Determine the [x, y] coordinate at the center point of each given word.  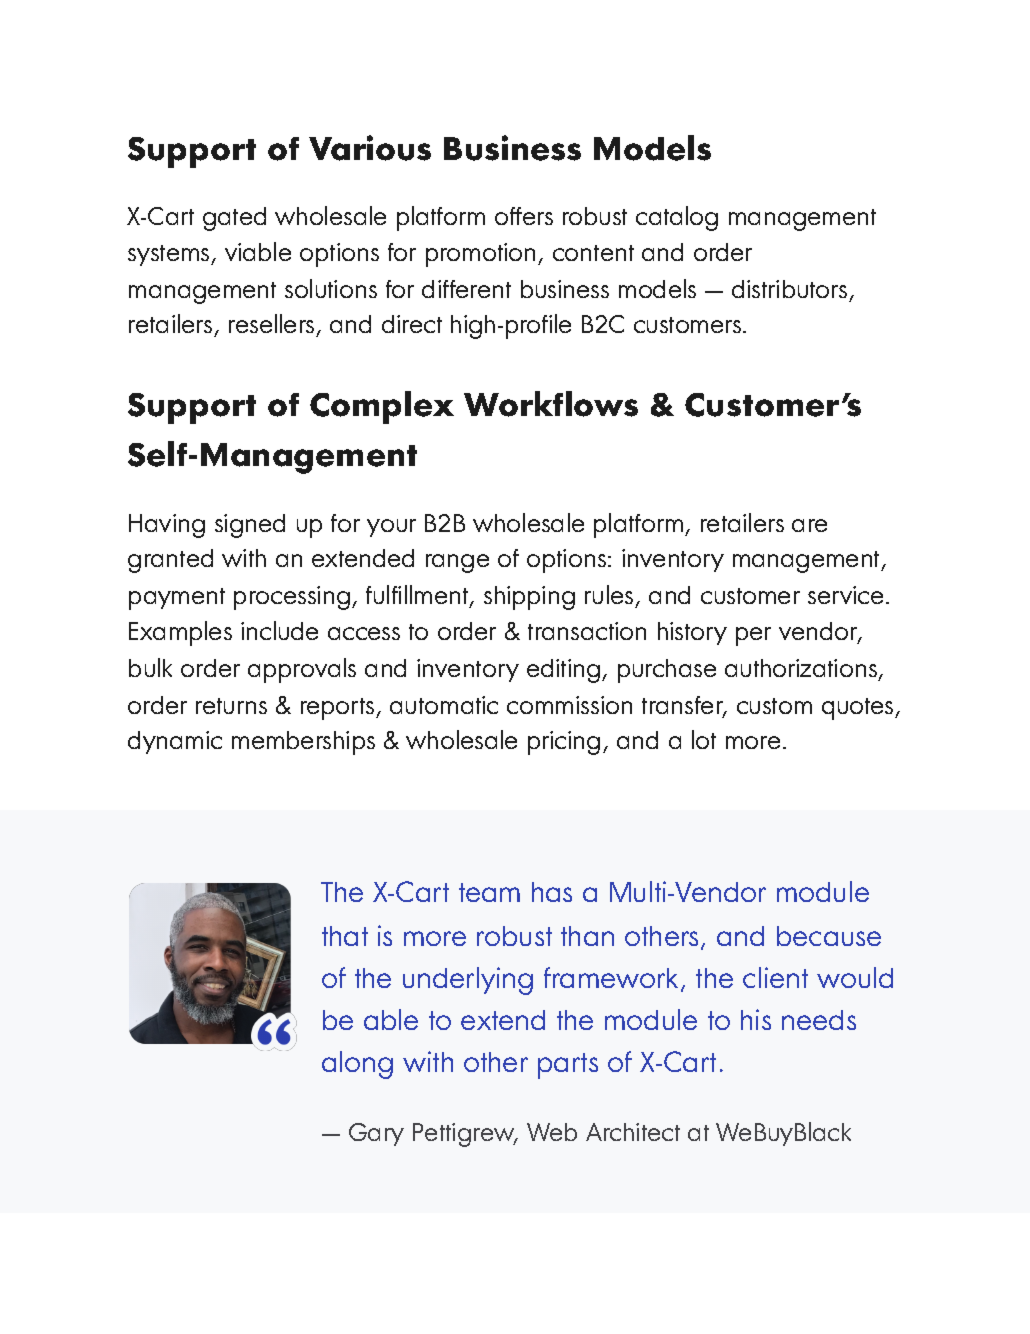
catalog [677, 218]
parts [568, 1066]
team [489, 892]
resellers [271, 323]
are [809, 525]
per [753, 636]
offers [524, 216]
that [345, 936]
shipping [529, 598]
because [829, 936]
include [279, 630]
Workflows [551, 404]
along [357, 1065]
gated [234, 219]
